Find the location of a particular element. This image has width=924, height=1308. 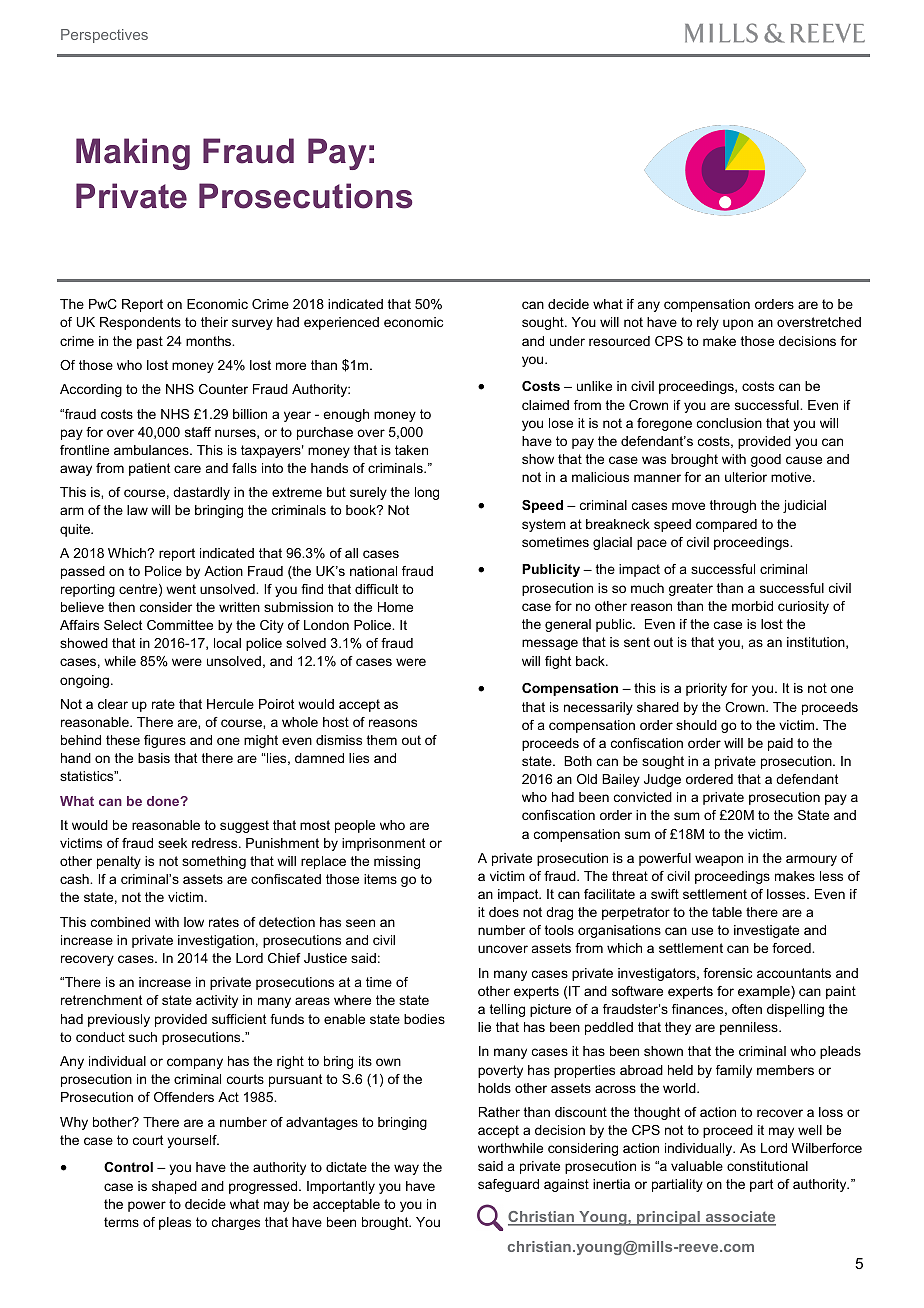

safeguard is located at coordinates (508, 1185).
